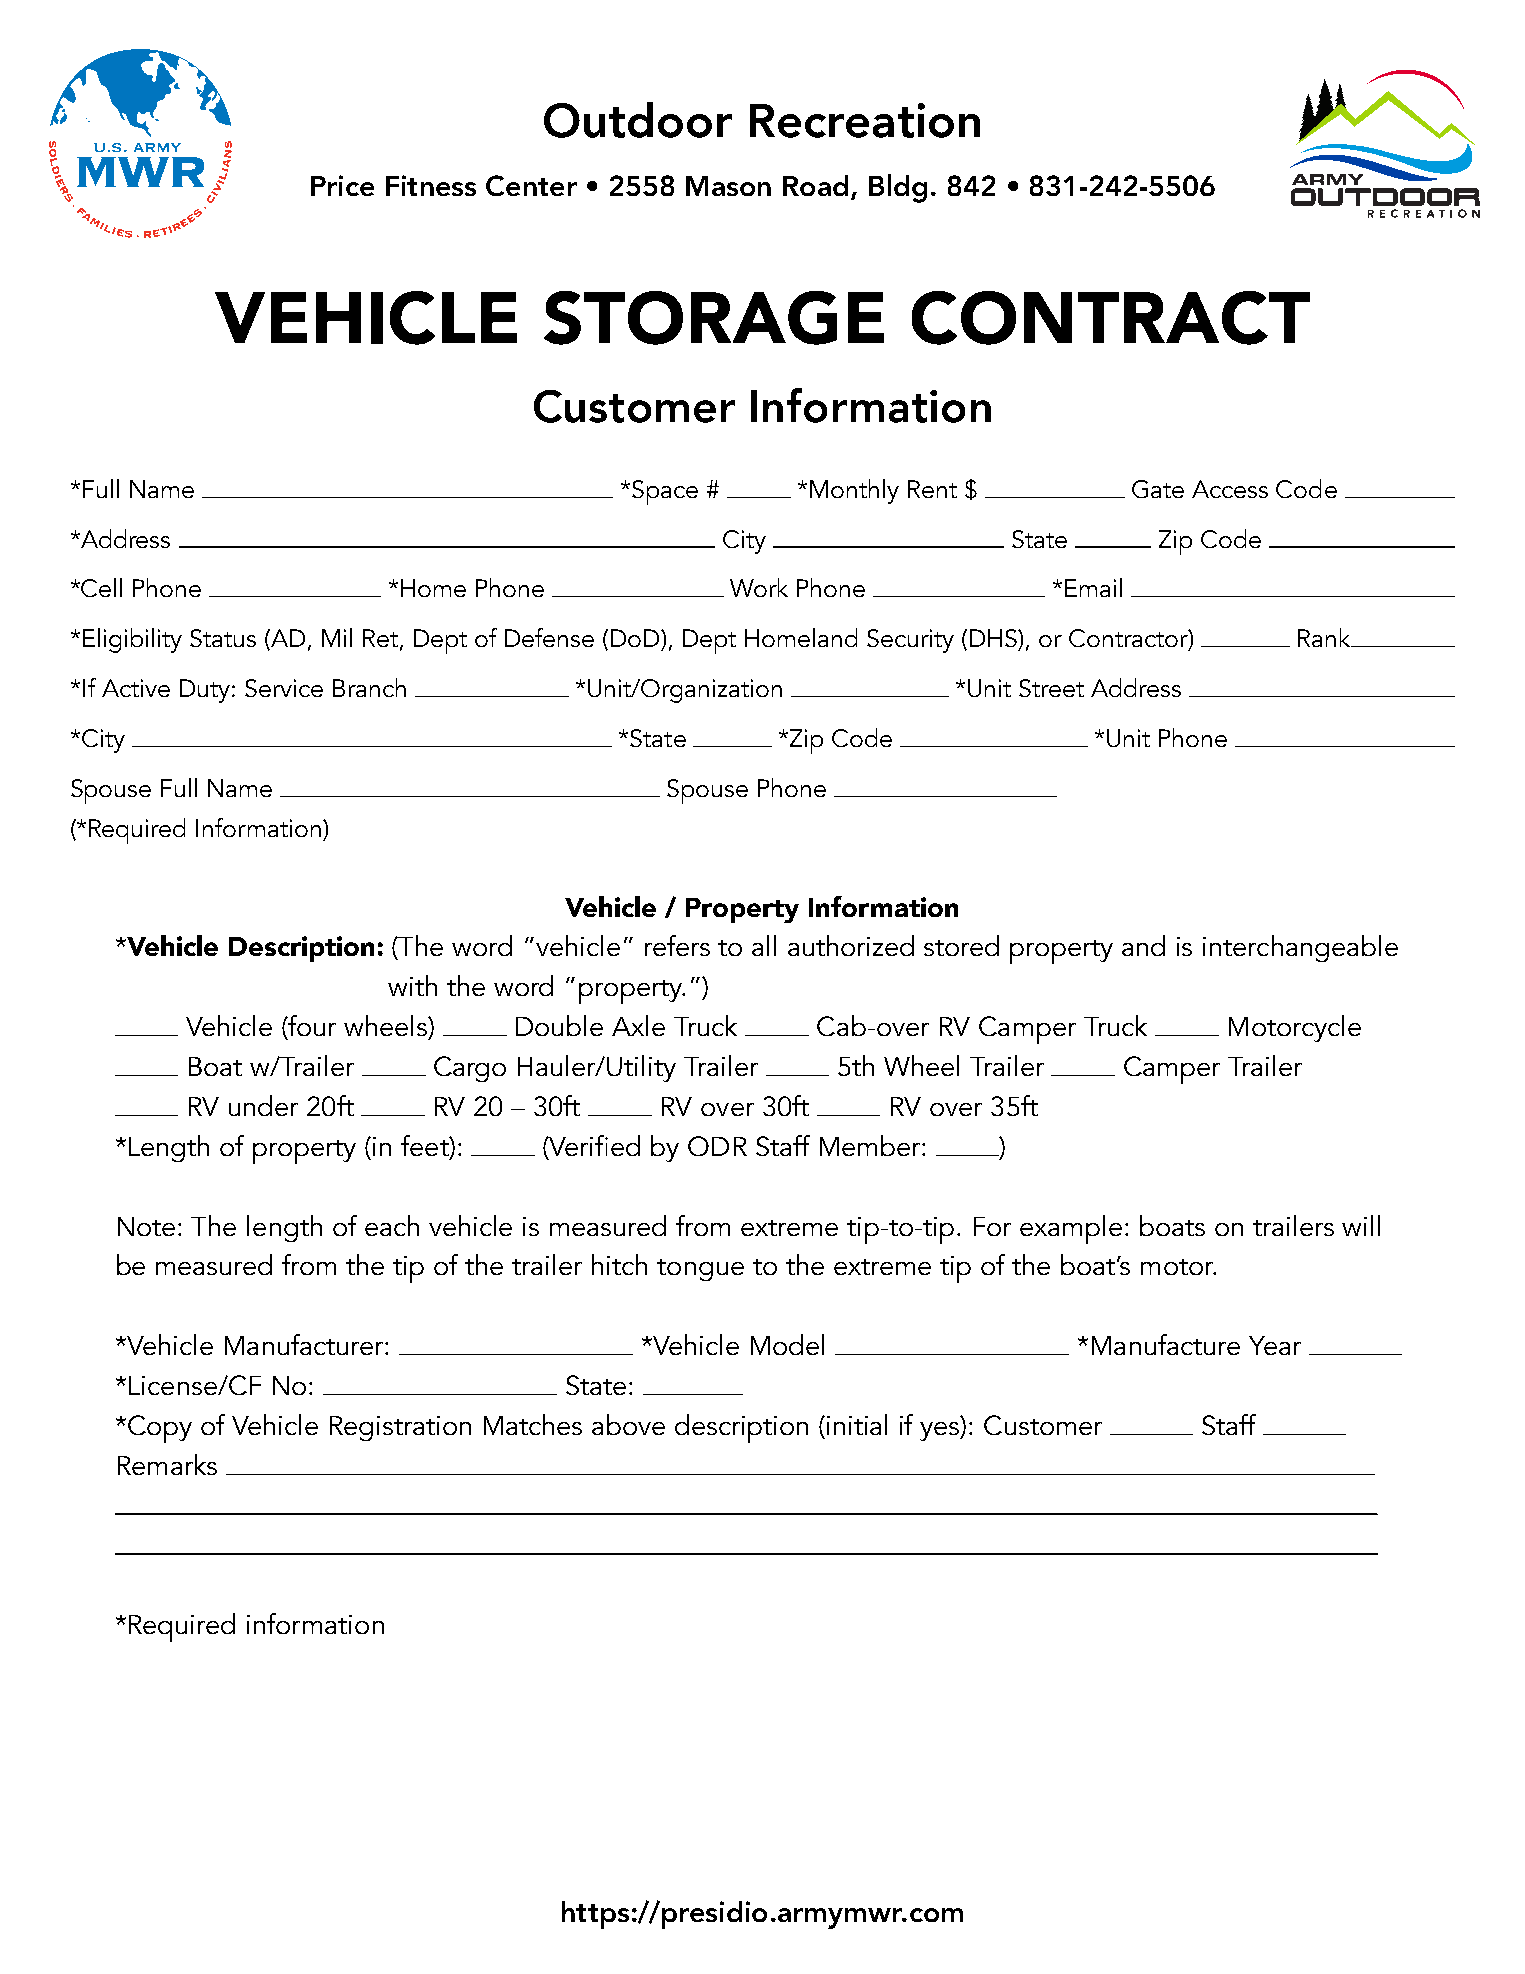 This screenshot has height=1974, width=1525. Describe the element at coordinates (665, 492) in the screenshot. I see `Space` at that location.
